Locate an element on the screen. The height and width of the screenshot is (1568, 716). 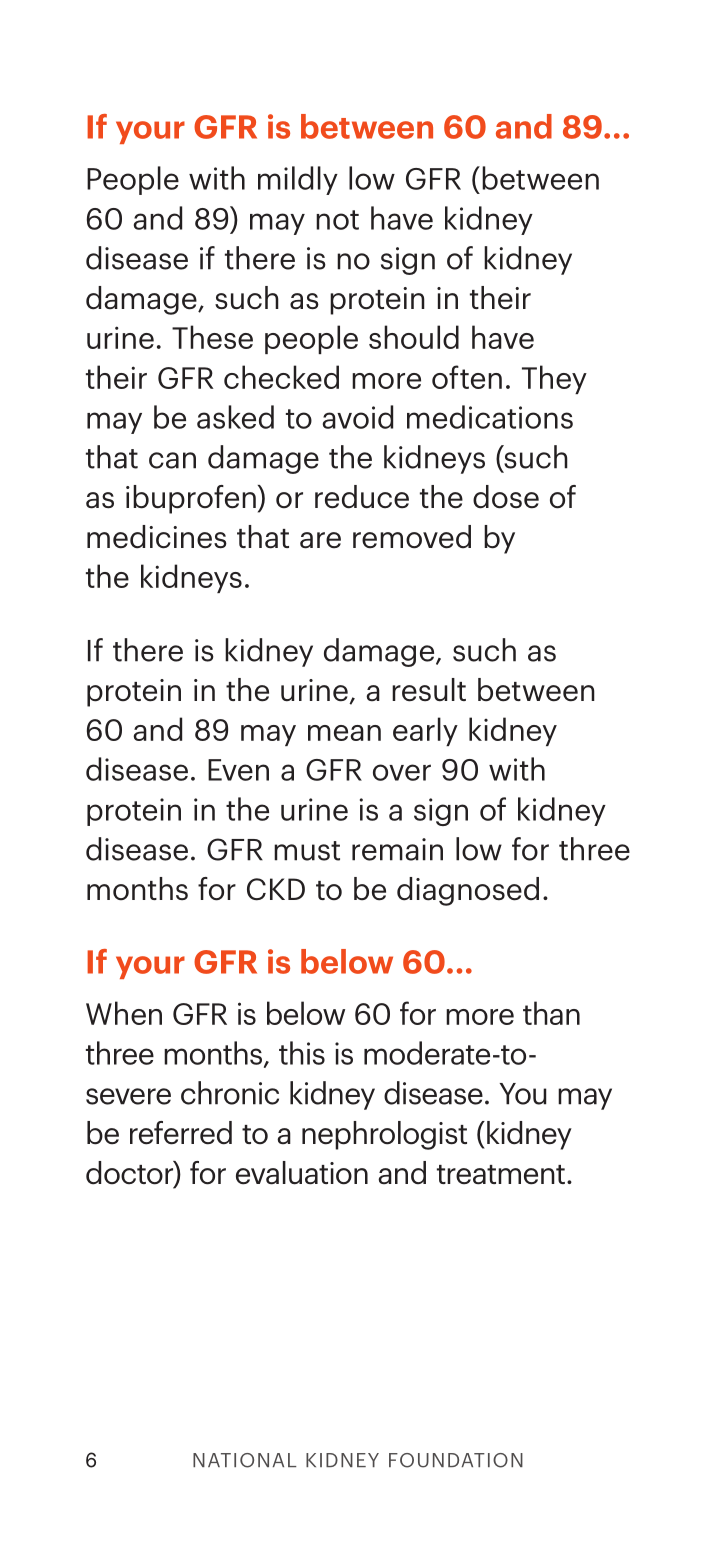
this is located at coordinates (302, 1053).
